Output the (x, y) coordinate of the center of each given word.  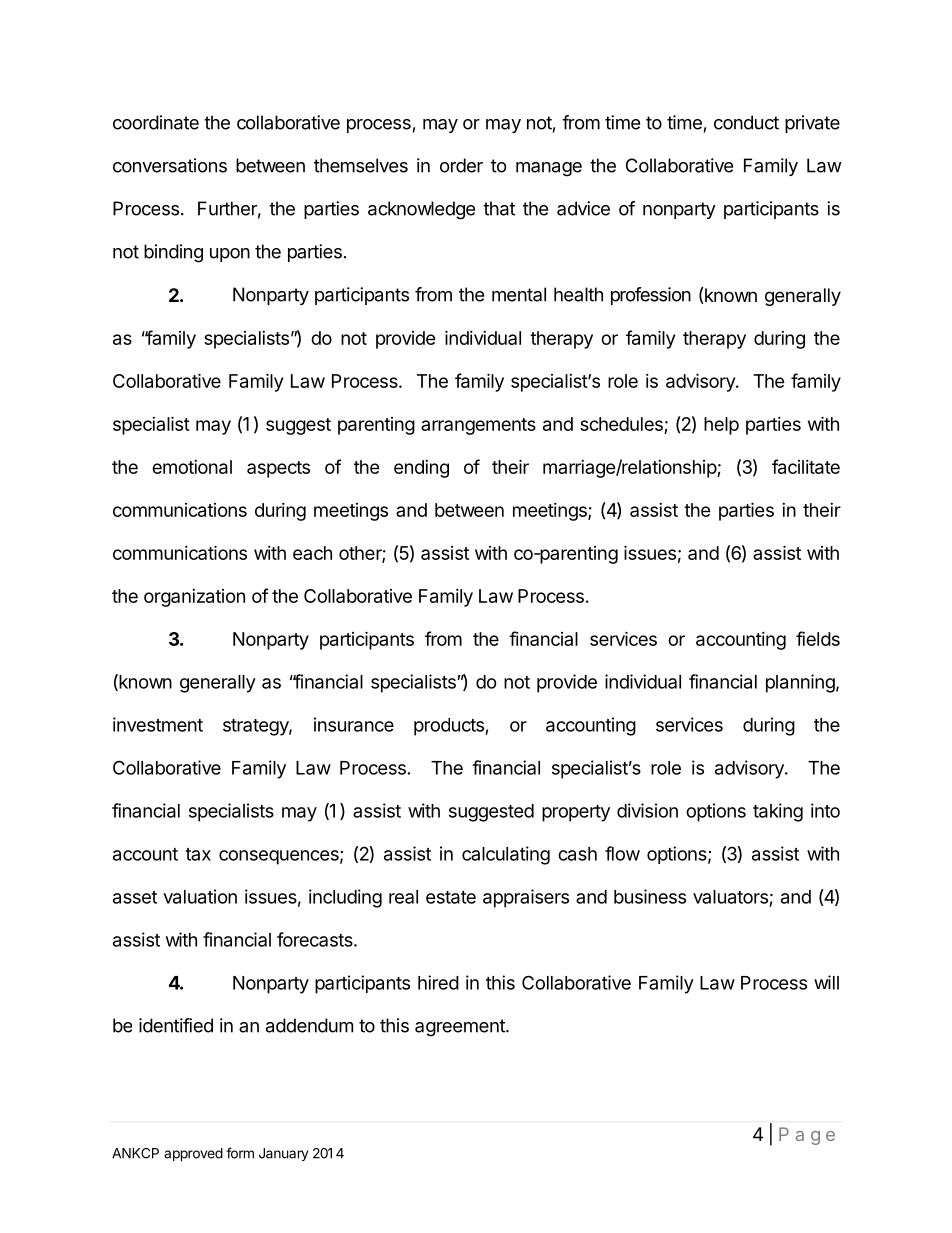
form (240, 1153)
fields (818, 638)
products (450, 727)
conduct (746, 122)
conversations (170, 165)
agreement (461, 1028)
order (461, 165)
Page (807, 1136)
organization (194, 598)
